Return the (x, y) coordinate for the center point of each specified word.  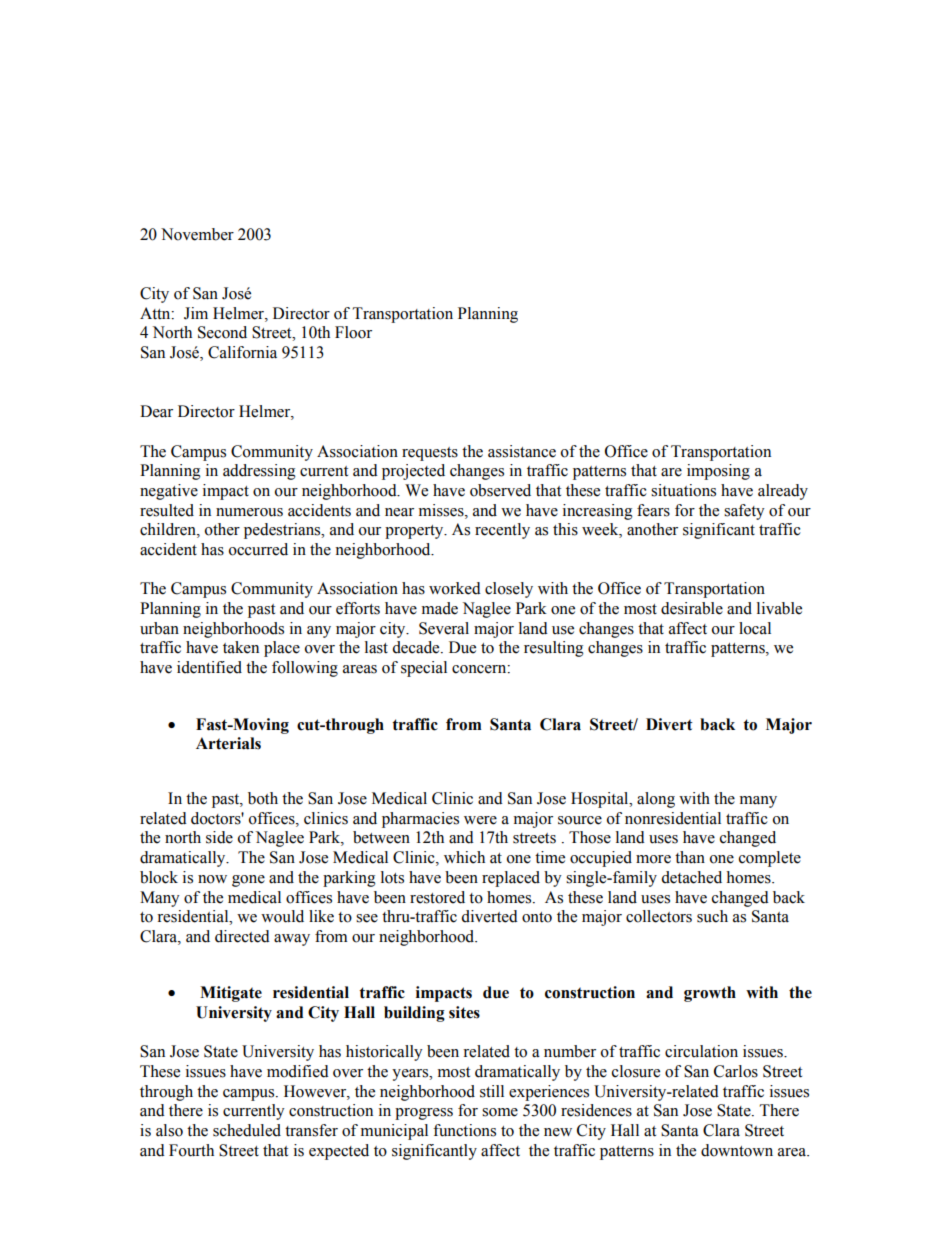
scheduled (247, 1130)
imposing (718, 472)
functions (464, 1130)
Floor (353, 332)
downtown (737, 1150)
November (197, 234)
